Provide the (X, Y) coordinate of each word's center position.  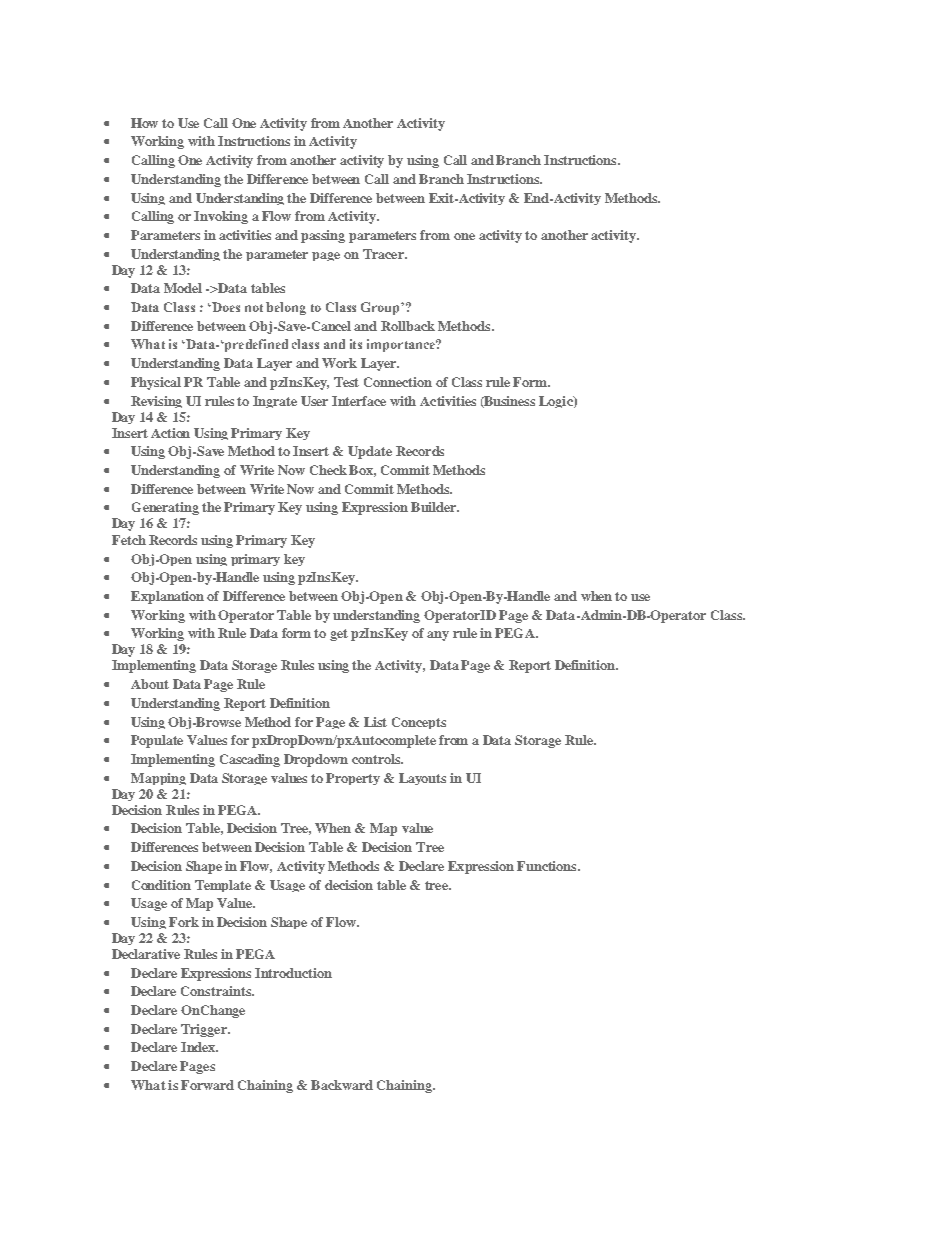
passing (323, 236)
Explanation (167, 597)
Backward (342, 1085)
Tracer (384, 254)
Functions (548, 866)
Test (346, 382)
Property (353, 779)
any (438, 636)
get (339, 635)
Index (199, 1047)
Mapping (158, 779)
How (144, 123)
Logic (557, 402)
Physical (156, 383)
